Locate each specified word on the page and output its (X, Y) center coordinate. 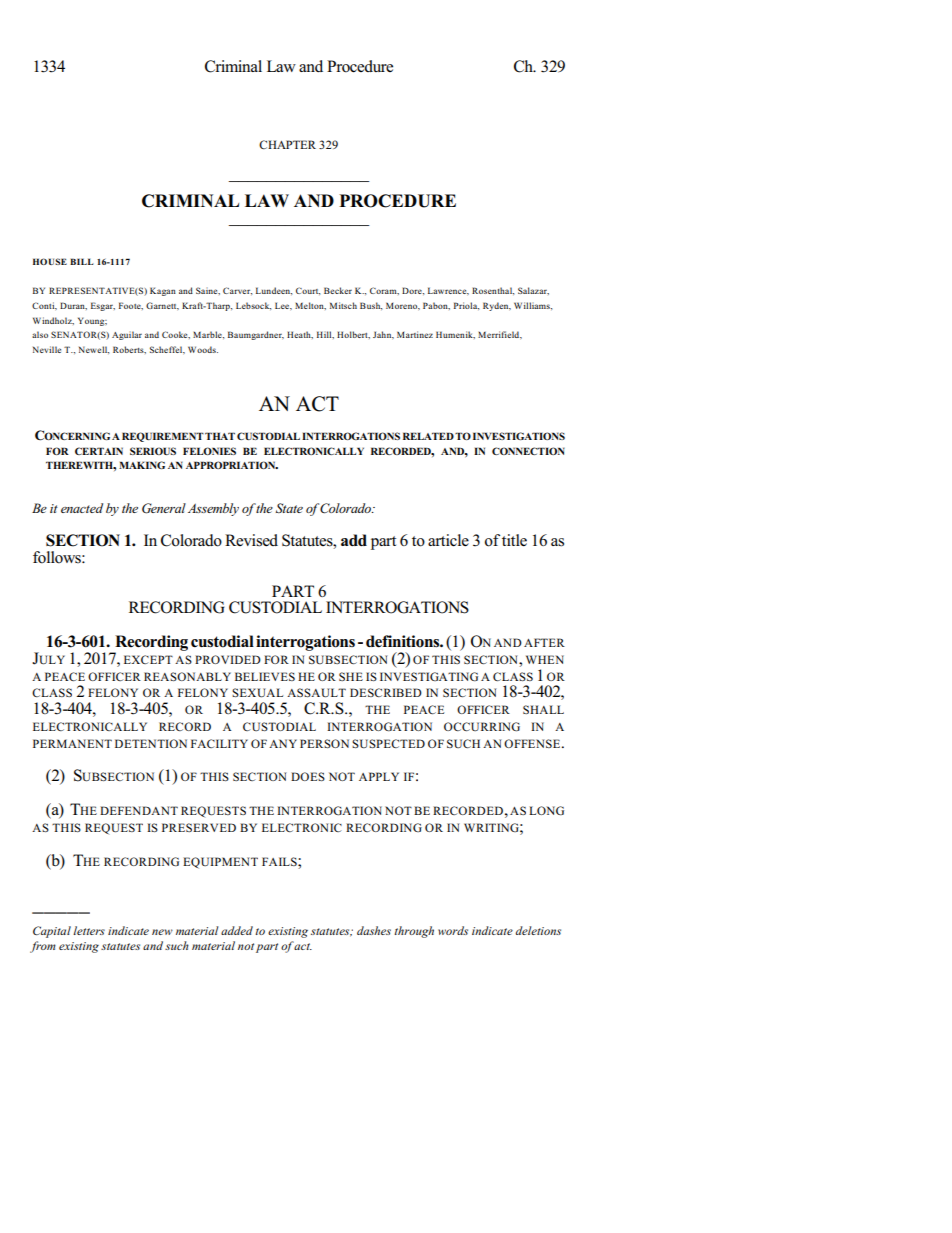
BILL (82, 261)
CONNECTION (528, 451)
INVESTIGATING (429, 676)
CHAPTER (287, 144)
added (237, 930)
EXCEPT (148, 659)
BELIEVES (265, 676)
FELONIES (209, 451)
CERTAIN (99, 451)
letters (89, 930)
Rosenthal (493, 291)
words (453, 930)
